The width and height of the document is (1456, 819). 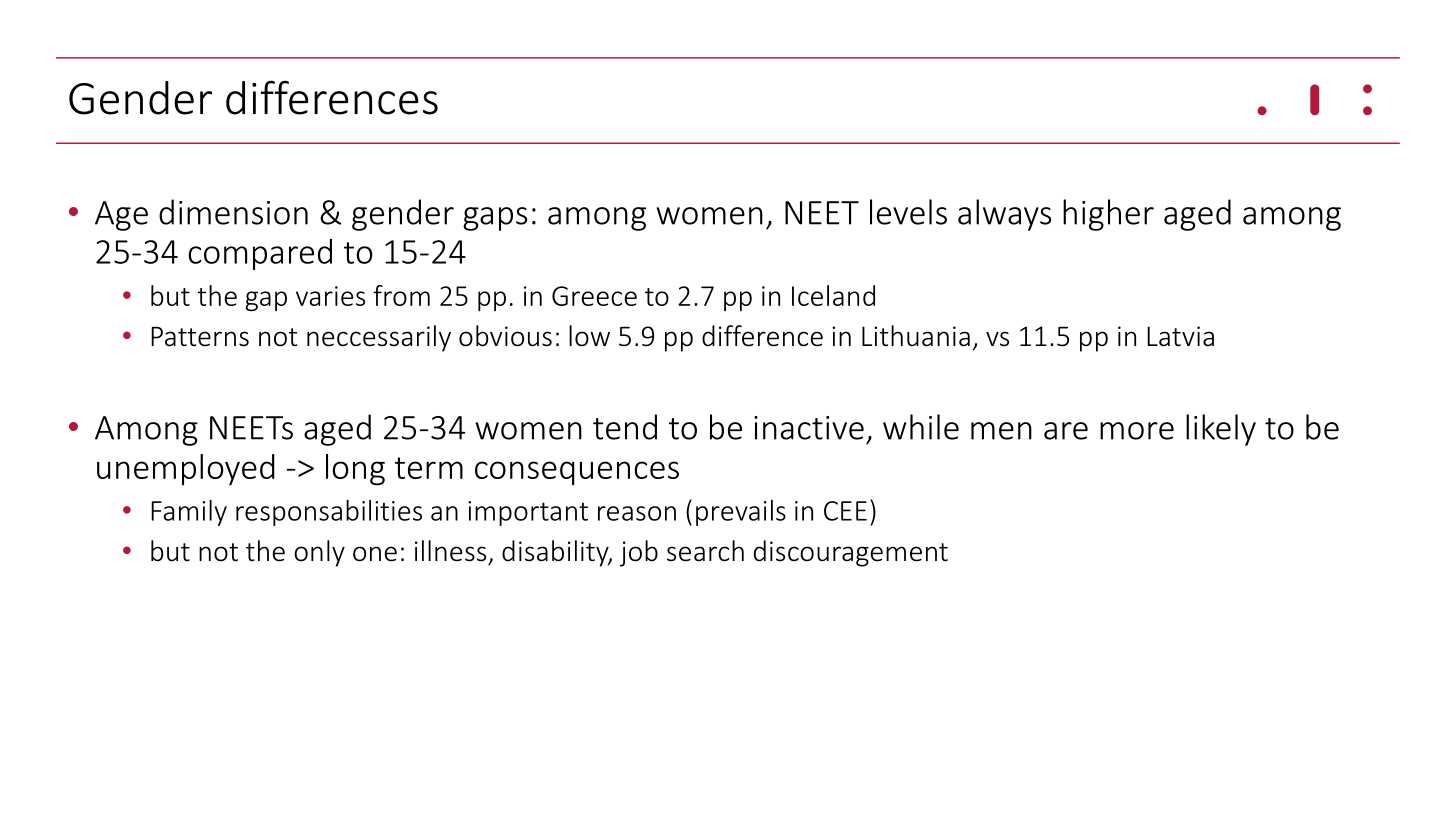 What do you see at coordinates (1137, 431) in the document?
I see `more` at bounding box center [1137, 431].
